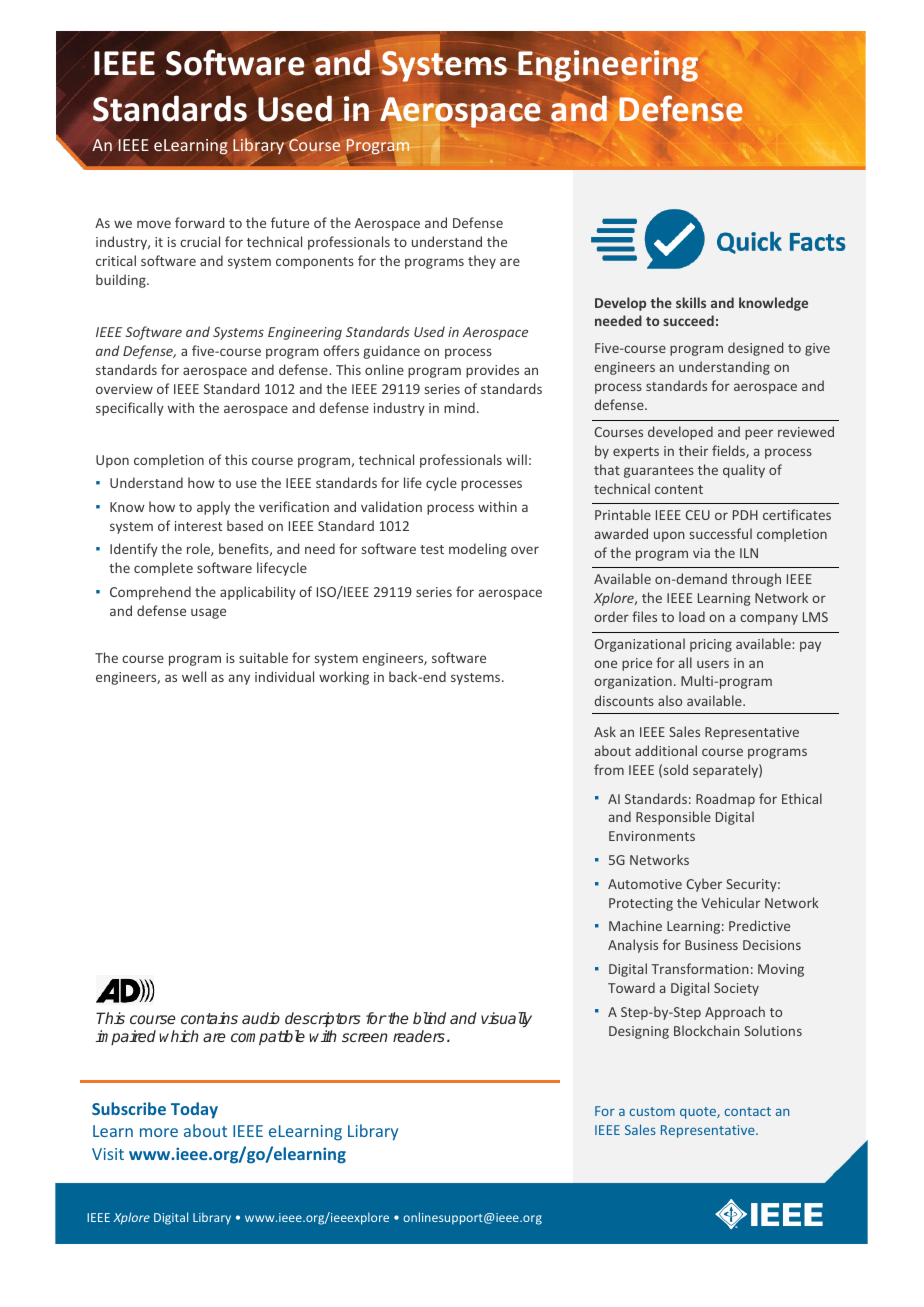  What do you see at coordinates (691, 302) in the screenshot?
I see `skills` at bounding box center [691, 302].
